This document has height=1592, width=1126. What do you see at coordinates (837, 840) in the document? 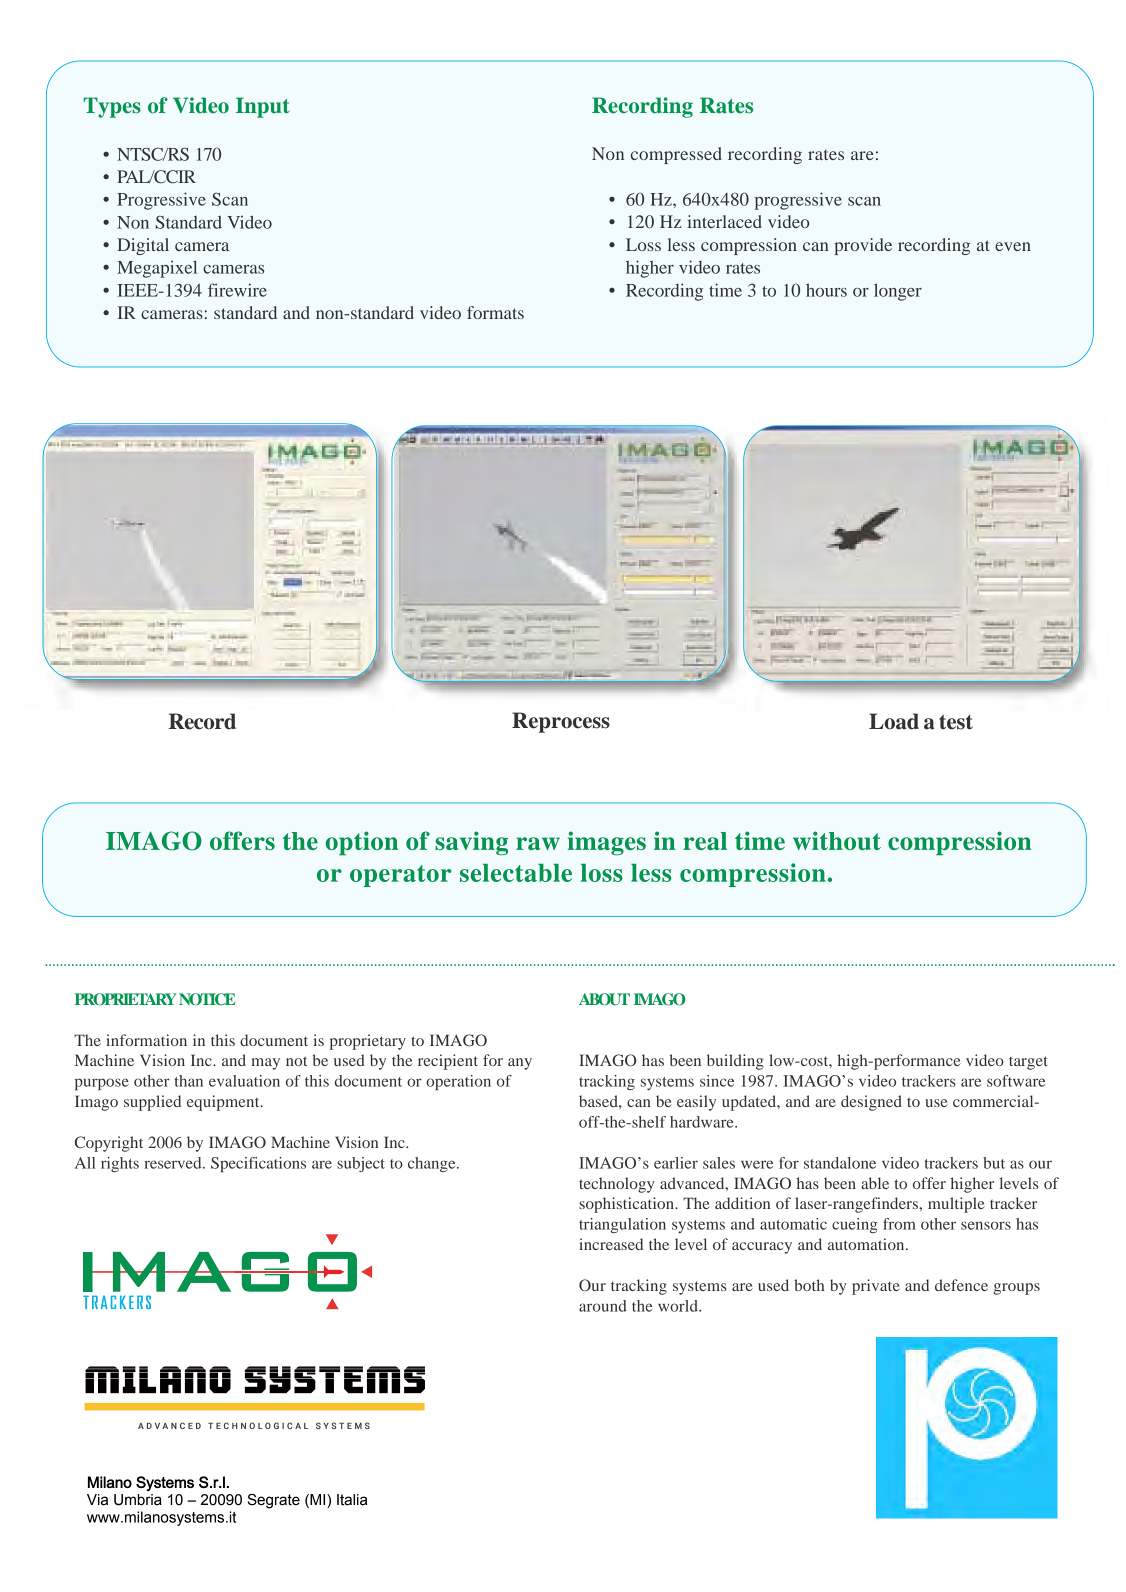
I see `without` at bounding box center [837, 840].
